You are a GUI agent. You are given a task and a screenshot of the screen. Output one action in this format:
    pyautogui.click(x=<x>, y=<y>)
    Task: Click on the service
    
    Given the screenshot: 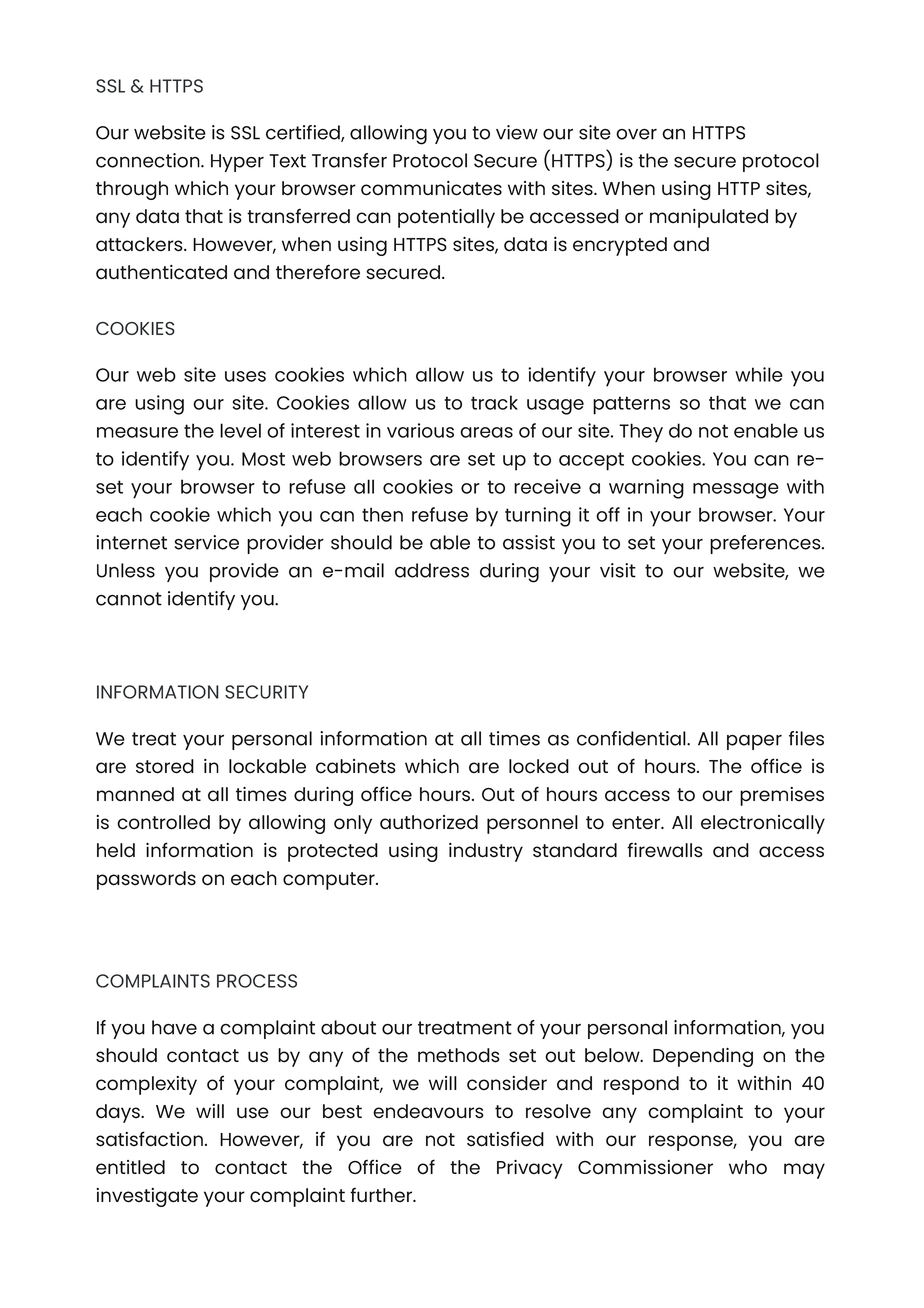 What is the action you would take?
    pyautogui.click(x=207, y=542)
